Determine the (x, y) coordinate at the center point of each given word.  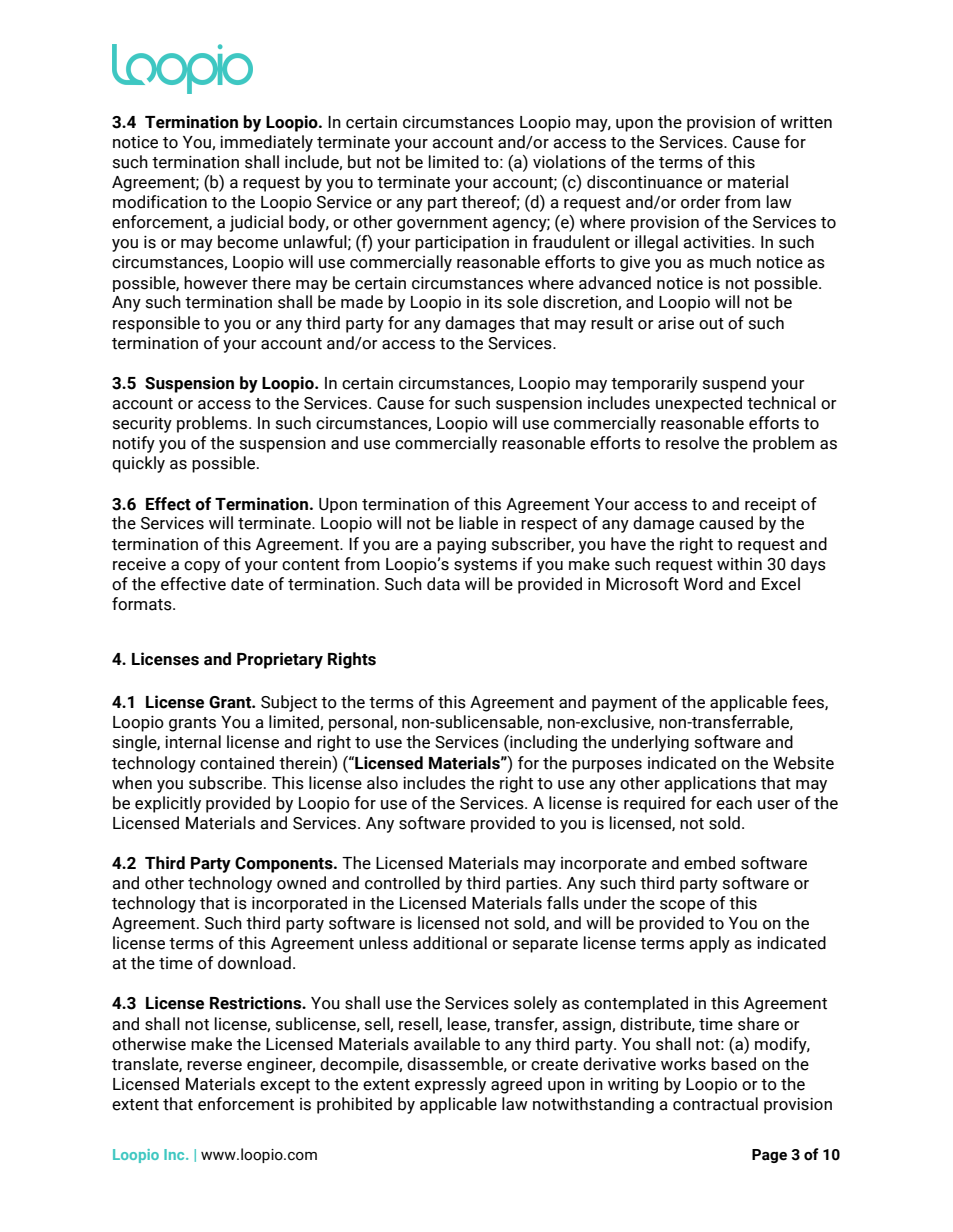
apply (709, 944)
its (493, 302)
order (701, 202)
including (542, 743)
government (442, 224)
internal (193, 742)
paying (461, 546)
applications (710, 784)
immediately (266, 143)
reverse (214, 1066)
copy (202, 567)
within (739, 564)
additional (450, 943)
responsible (156, 324)
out (711, 324)
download (254, 963)
